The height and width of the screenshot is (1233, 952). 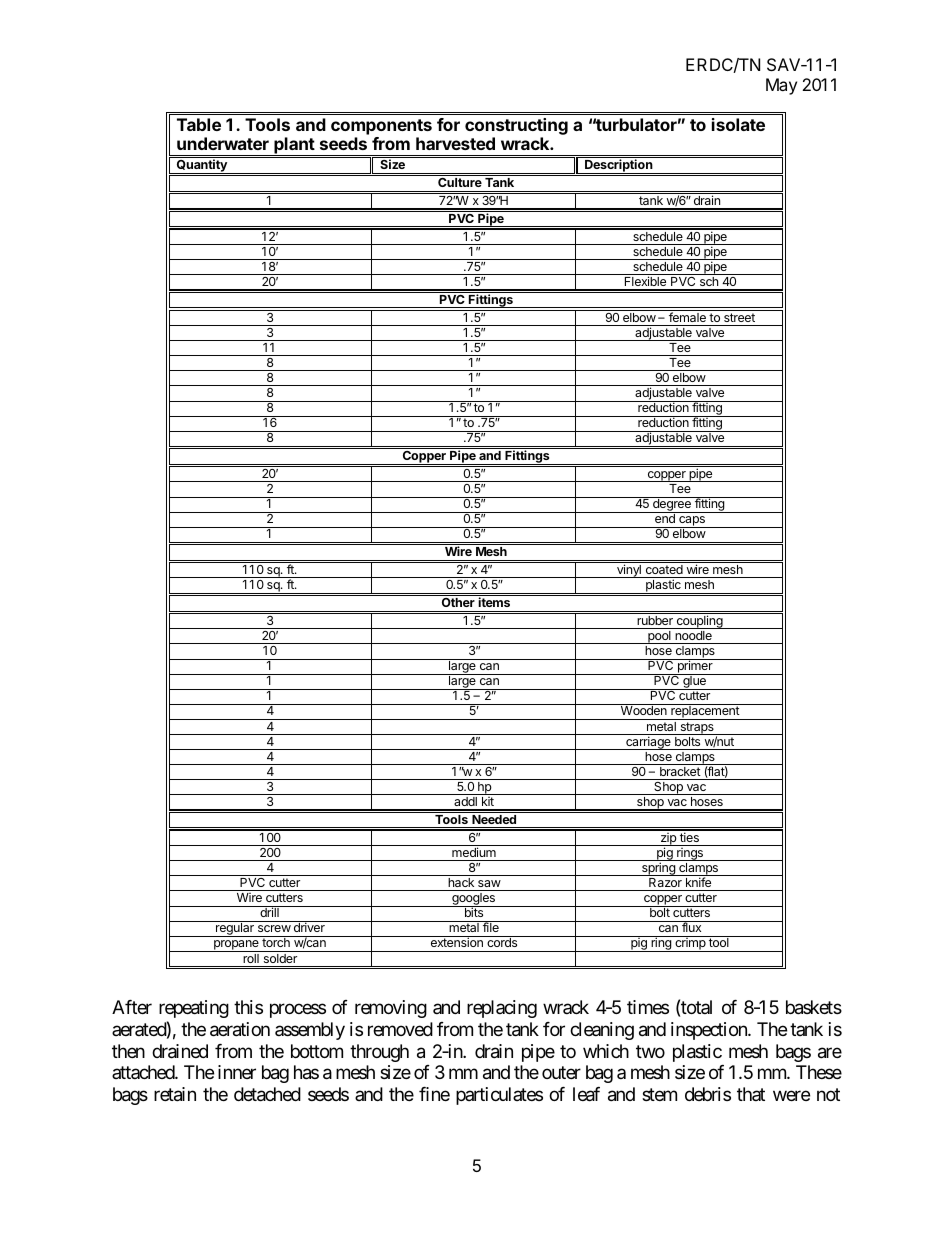 What do you see at coordinates (629, 571) in the screenshot?
I see `vinyl` at bounding box center [629, 571].
